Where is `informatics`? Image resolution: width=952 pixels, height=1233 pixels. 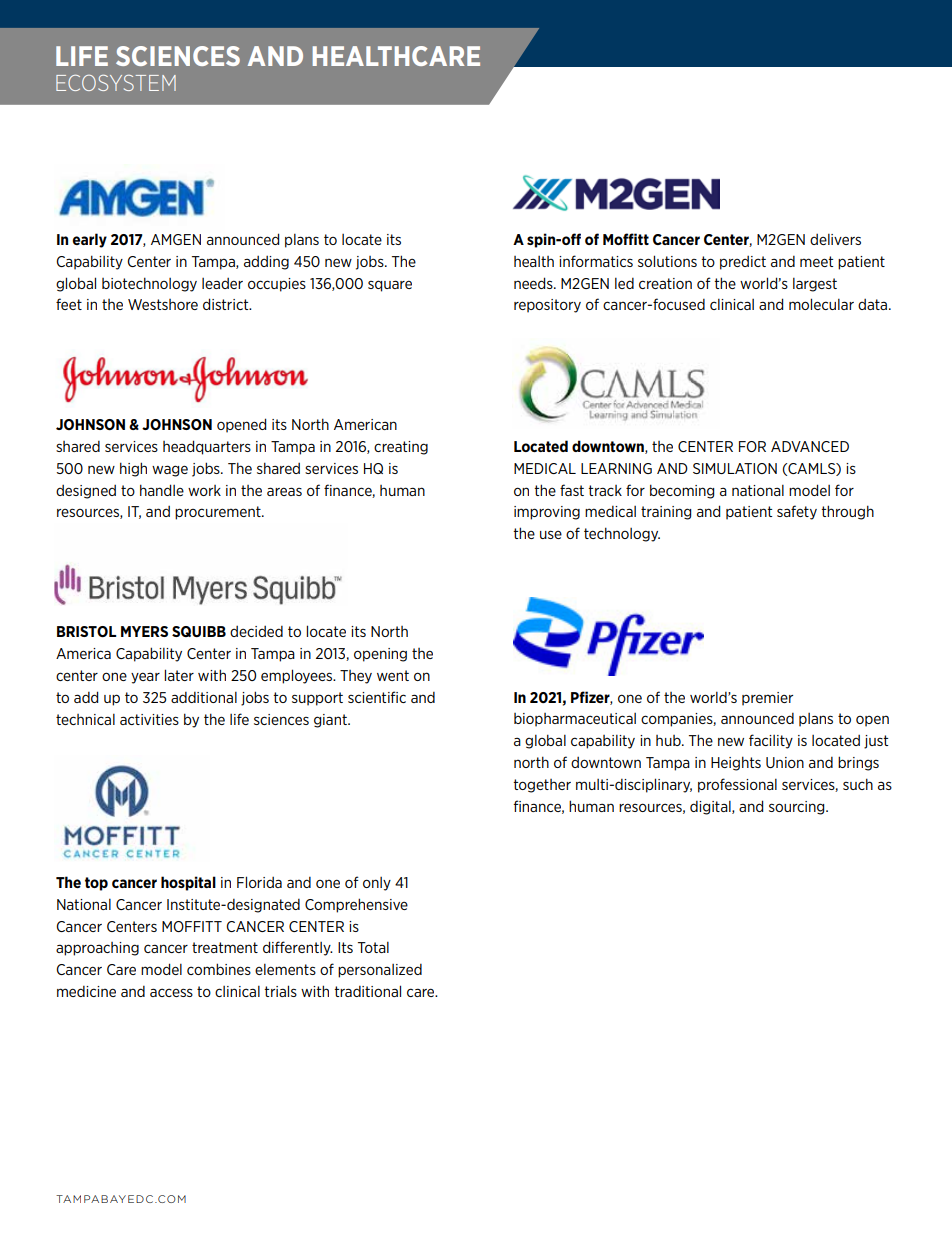
informatics is located at coordinates (596, 261).
